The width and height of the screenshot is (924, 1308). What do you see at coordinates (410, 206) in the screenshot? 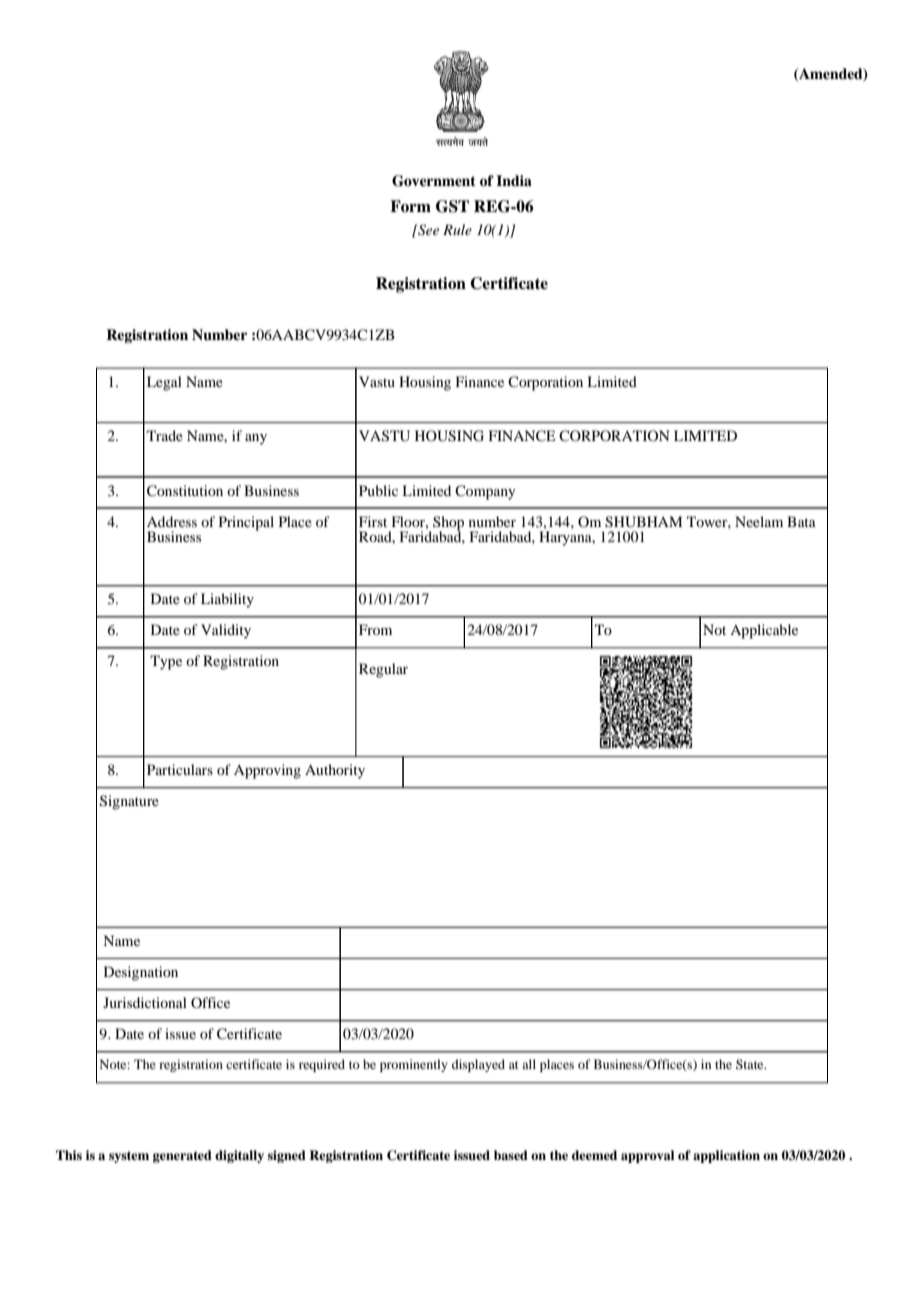
I see `Form` at bounding box center [410, 206].
